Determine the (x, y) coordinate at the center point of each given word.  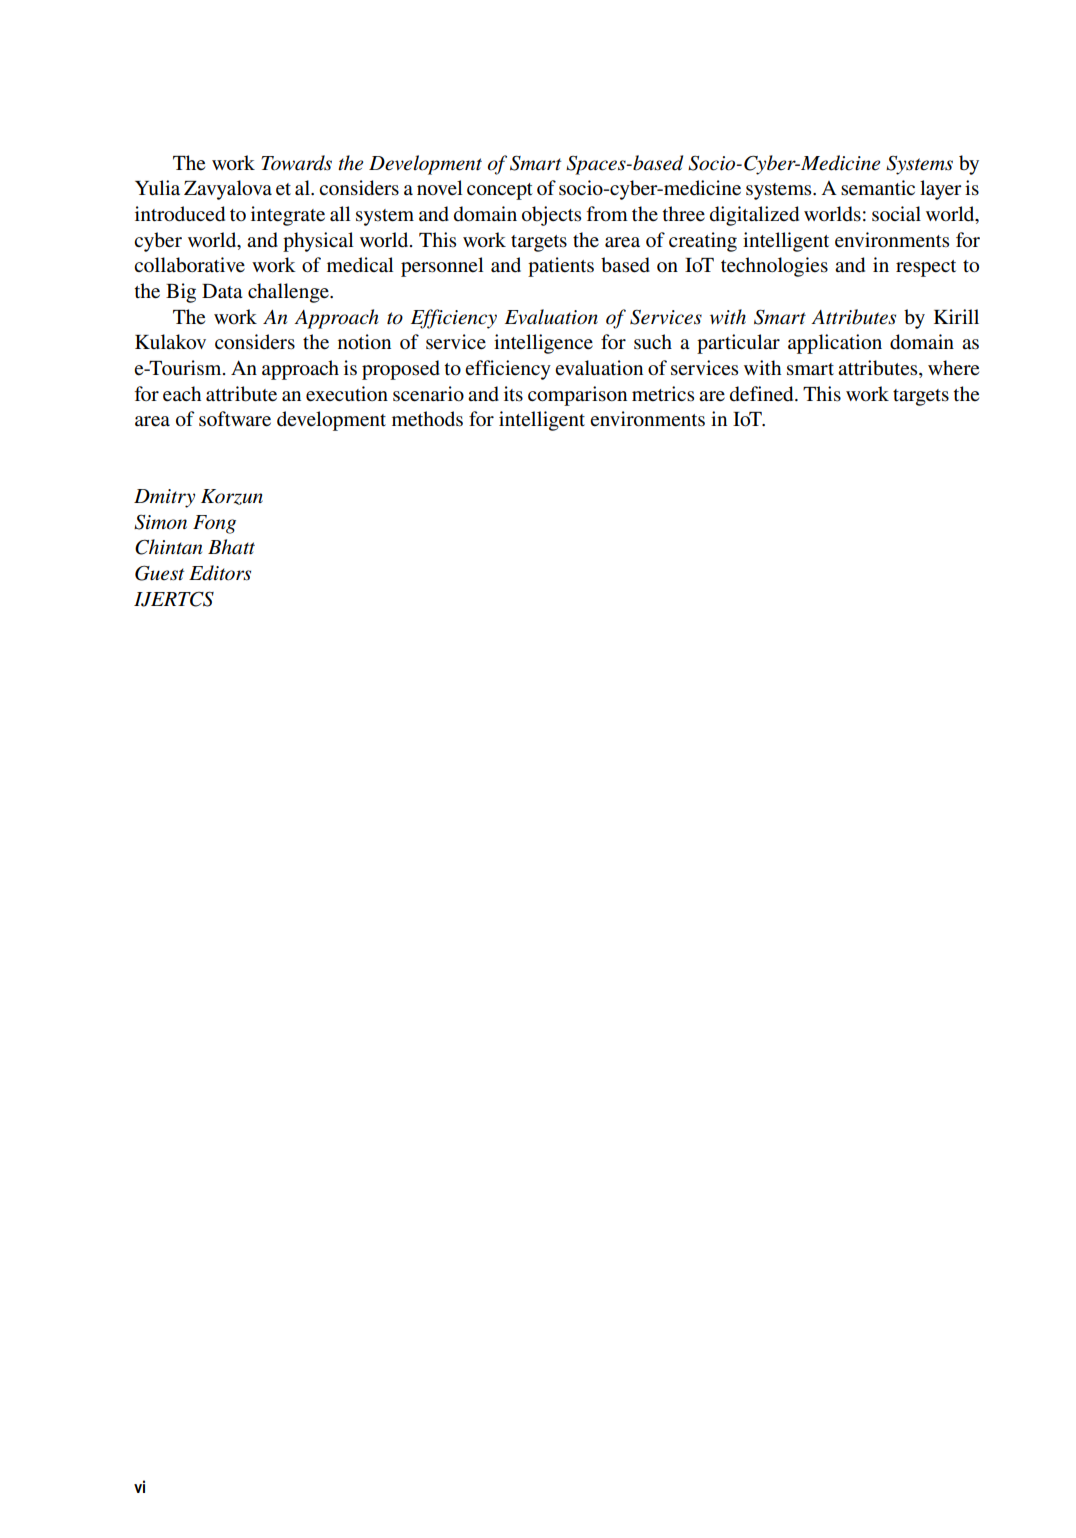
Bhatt (231, 547)
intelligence (543, 344)
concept (500, 191)
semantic (878, 188)
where (953, 368)
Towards (296, 163)
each (182, 394)
